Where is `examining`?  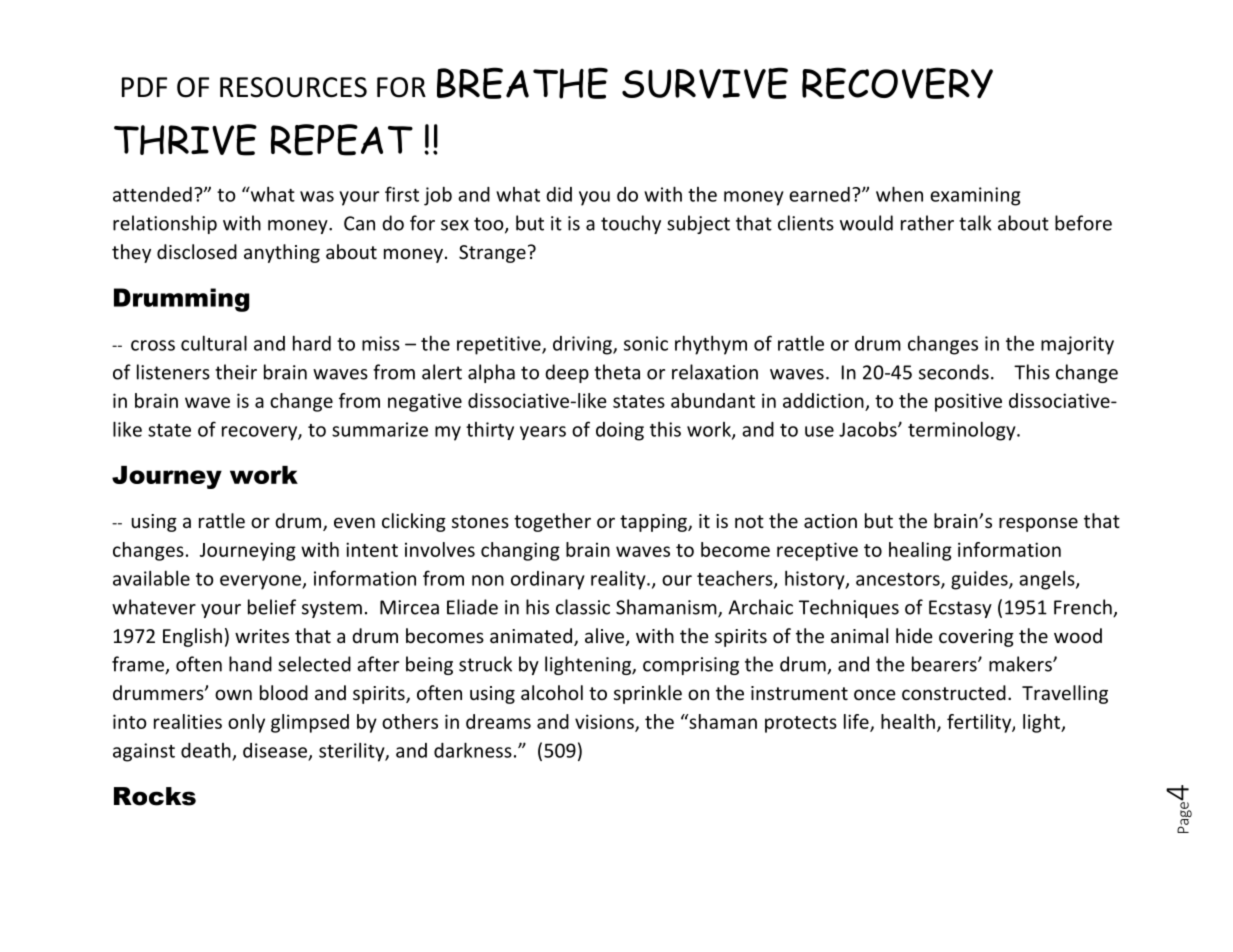 examining is located at coordinates (975, 196).
